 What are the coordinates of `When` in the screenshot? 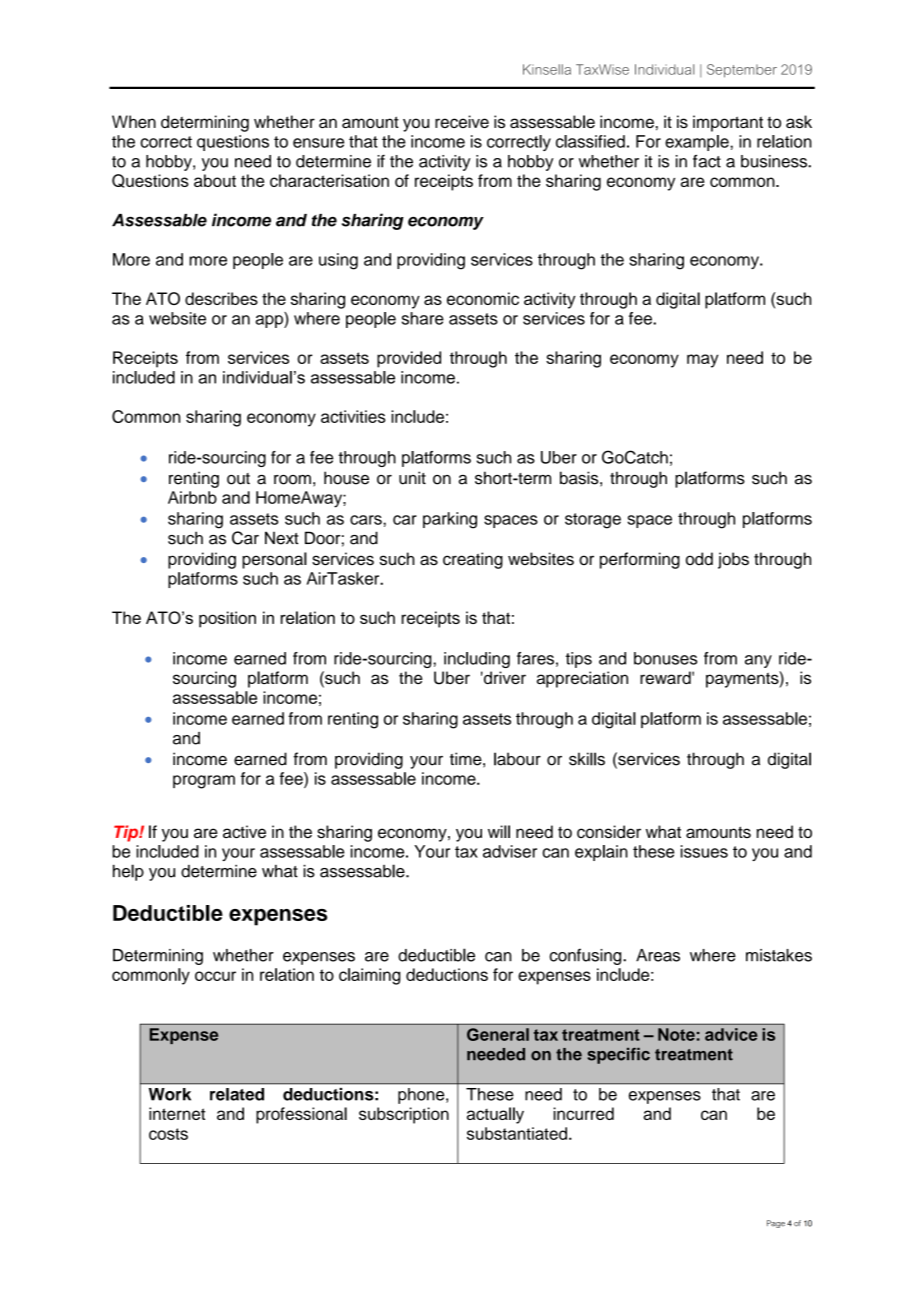 It's located at (134, 121).
